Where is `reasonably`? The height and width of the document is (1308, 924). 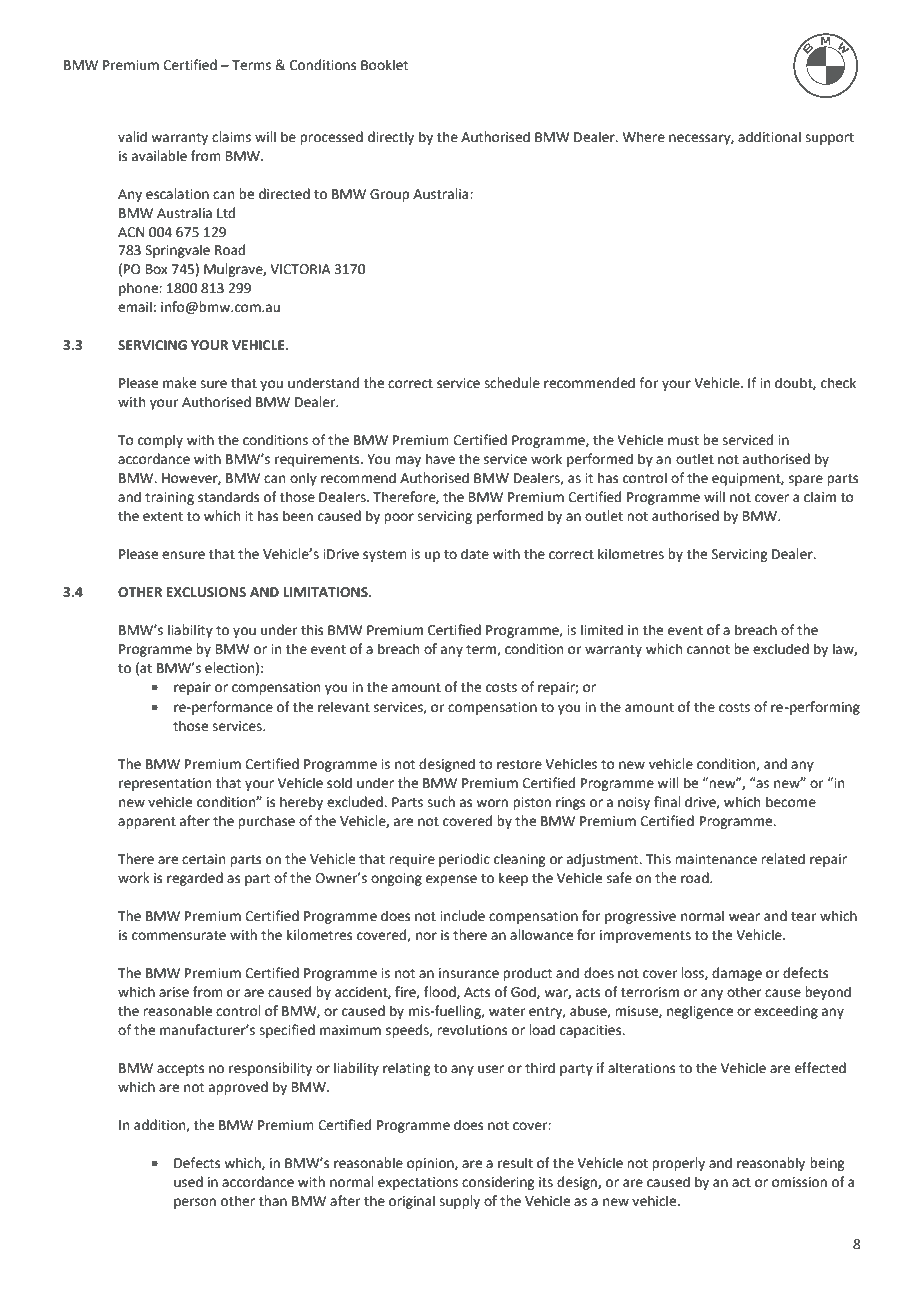 reasonably is located at coordinates (771, 1164).
